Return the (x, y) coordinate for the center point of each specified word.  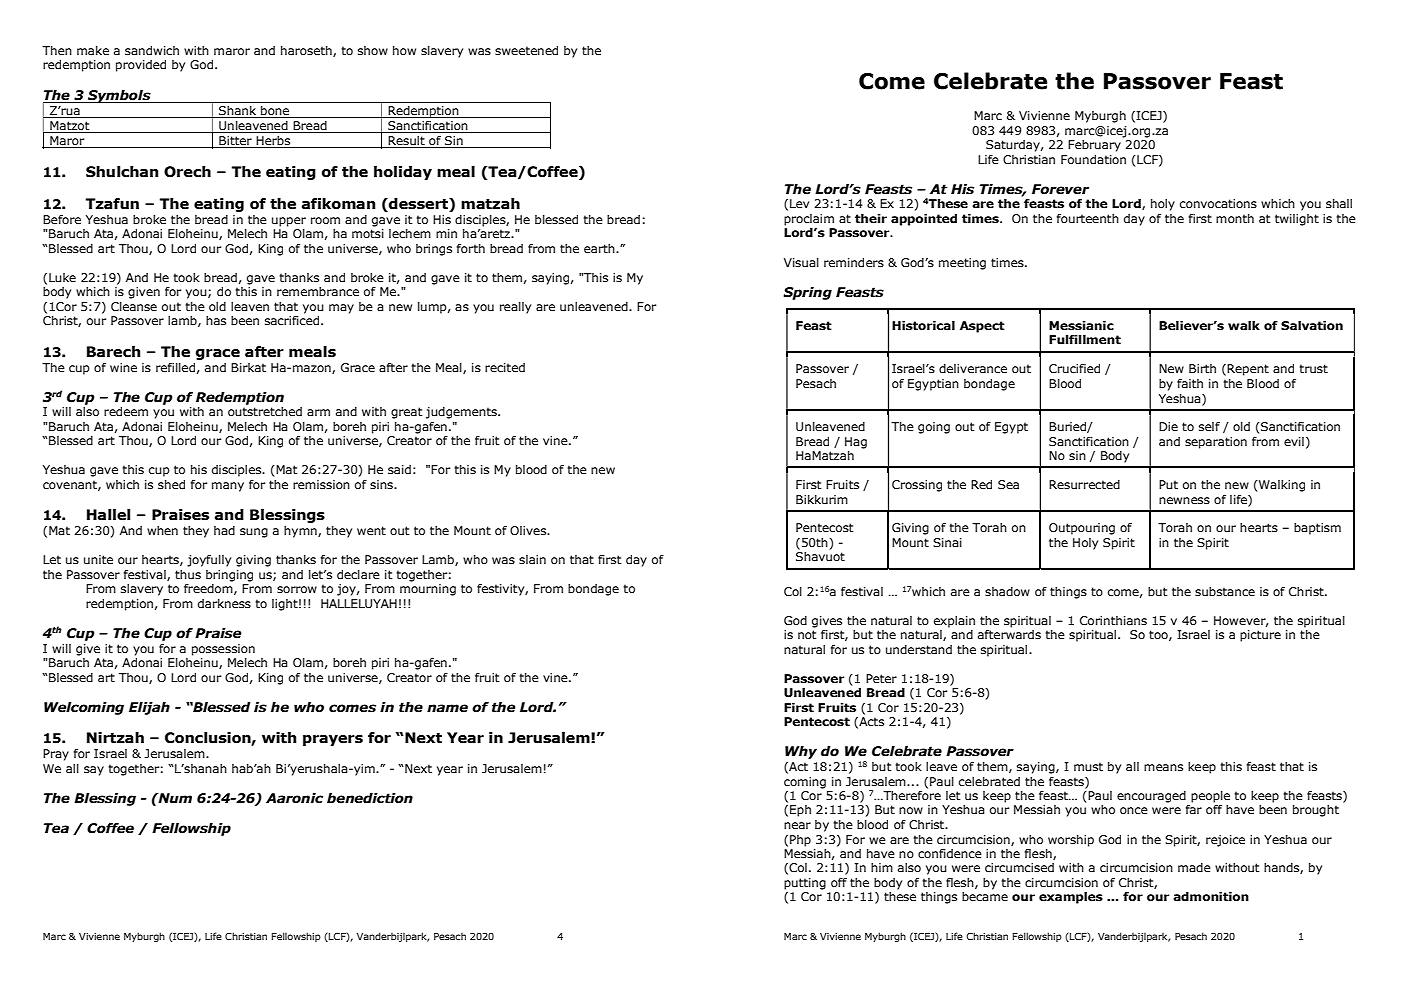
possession (223, 650)
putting (805, 884)
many (228, 487)
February (1094, 146)
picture (1260, 636)
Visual (801, 262)
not (807, 634)
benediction (370, 798)
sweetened (526, 50)
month (1235, 218)
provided (141, 66)
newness (1184, 500)
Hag (856, 443)
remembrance (318, 291)
